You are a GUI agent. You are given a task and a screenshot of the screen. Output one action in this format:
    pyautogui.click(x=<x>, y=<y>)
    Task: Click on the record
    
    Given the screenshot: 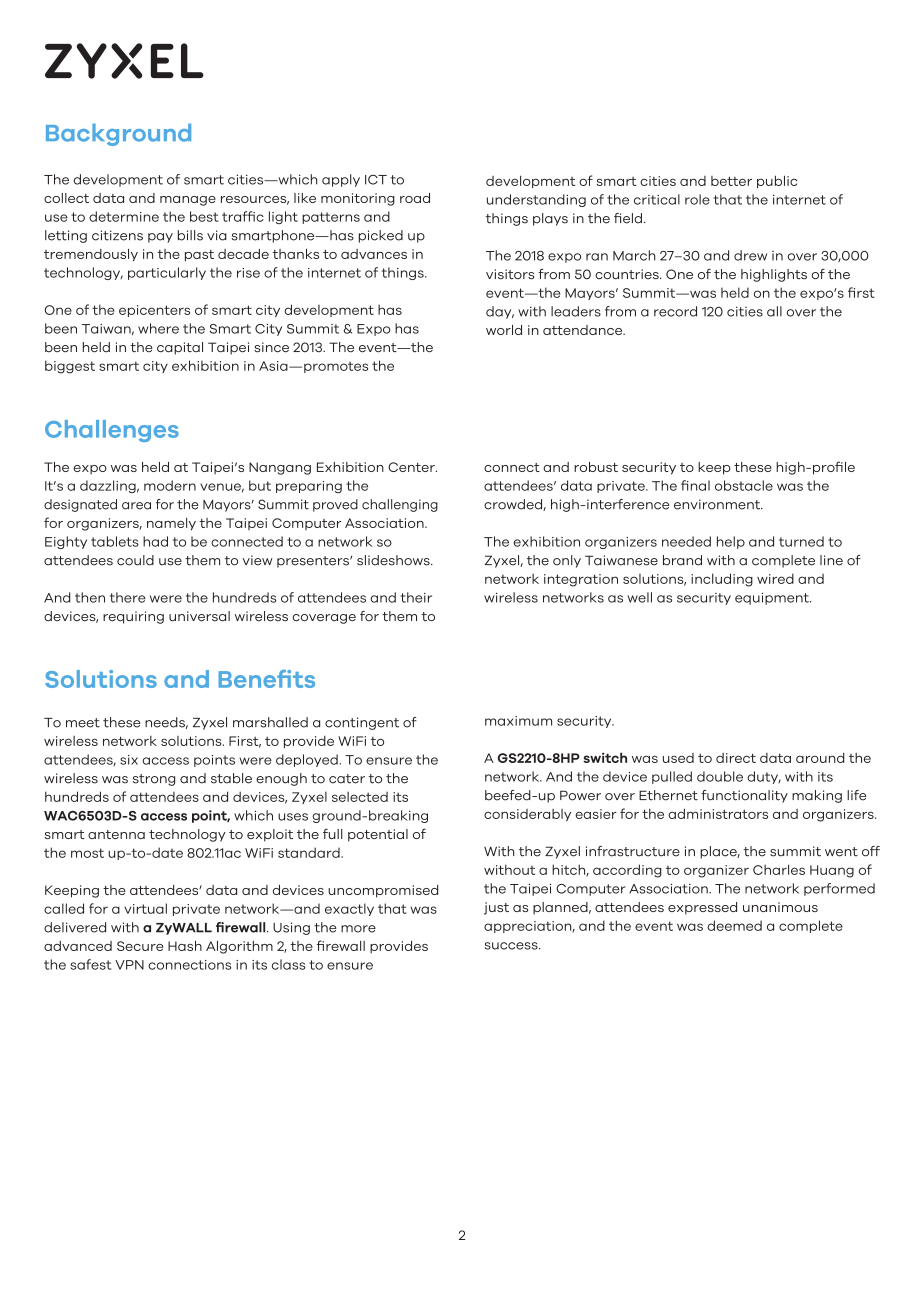 What is the action you would take?
    pyautogui.click(x=675, y=311)
